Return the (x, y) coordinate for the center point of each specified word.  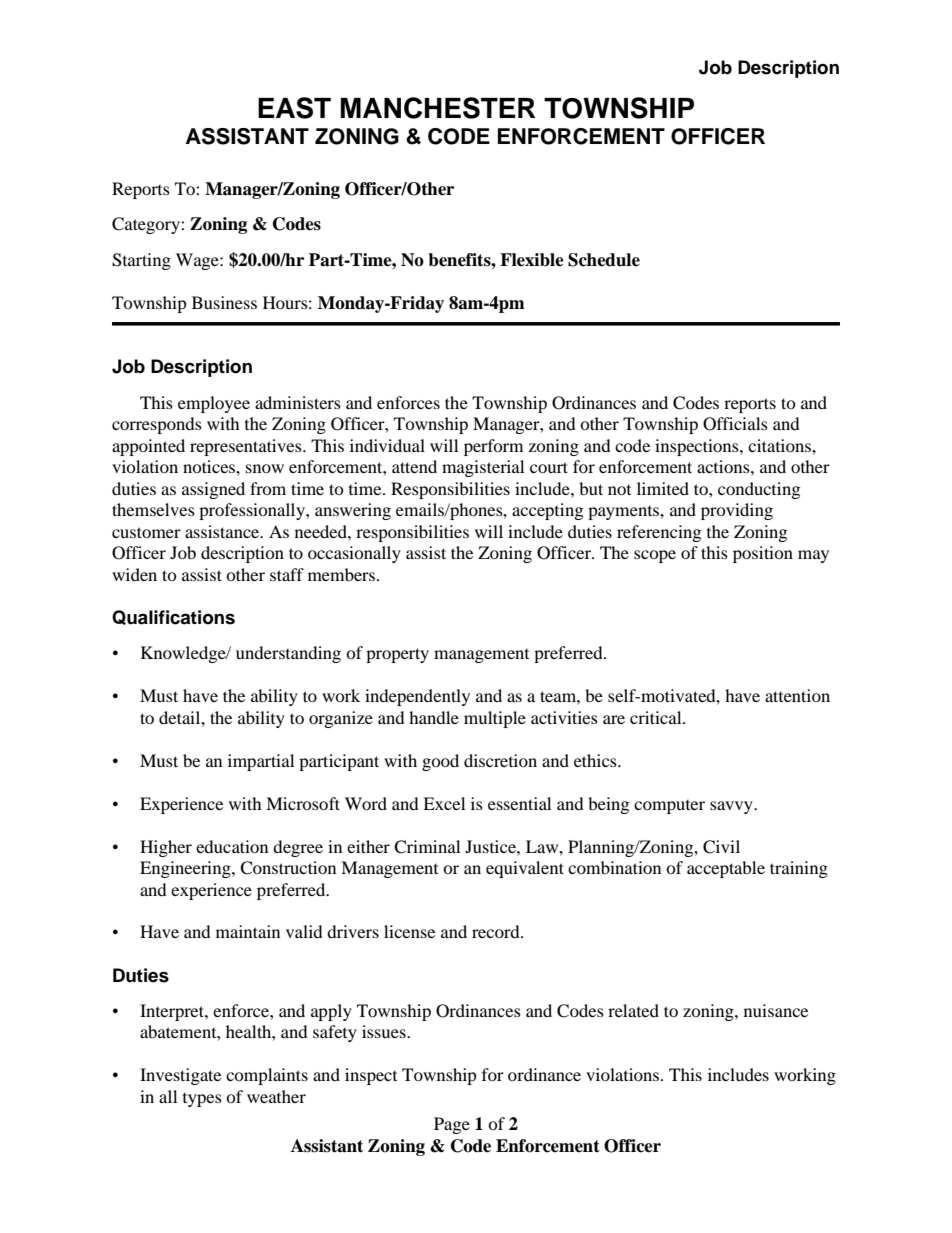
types (202, 1100)
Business (224, 302)
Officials (735, 424)
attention (797, 695)
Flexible (532, 260)
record (497, 931)
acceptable (726, 869)
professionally (253, 511)
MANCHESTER (438, 108)
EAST (294, 108)
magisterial (483, 468)
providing (737, 511)
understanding (288, 654)
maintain (248, 931)
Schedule (604, 260)
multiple (495, 719)
